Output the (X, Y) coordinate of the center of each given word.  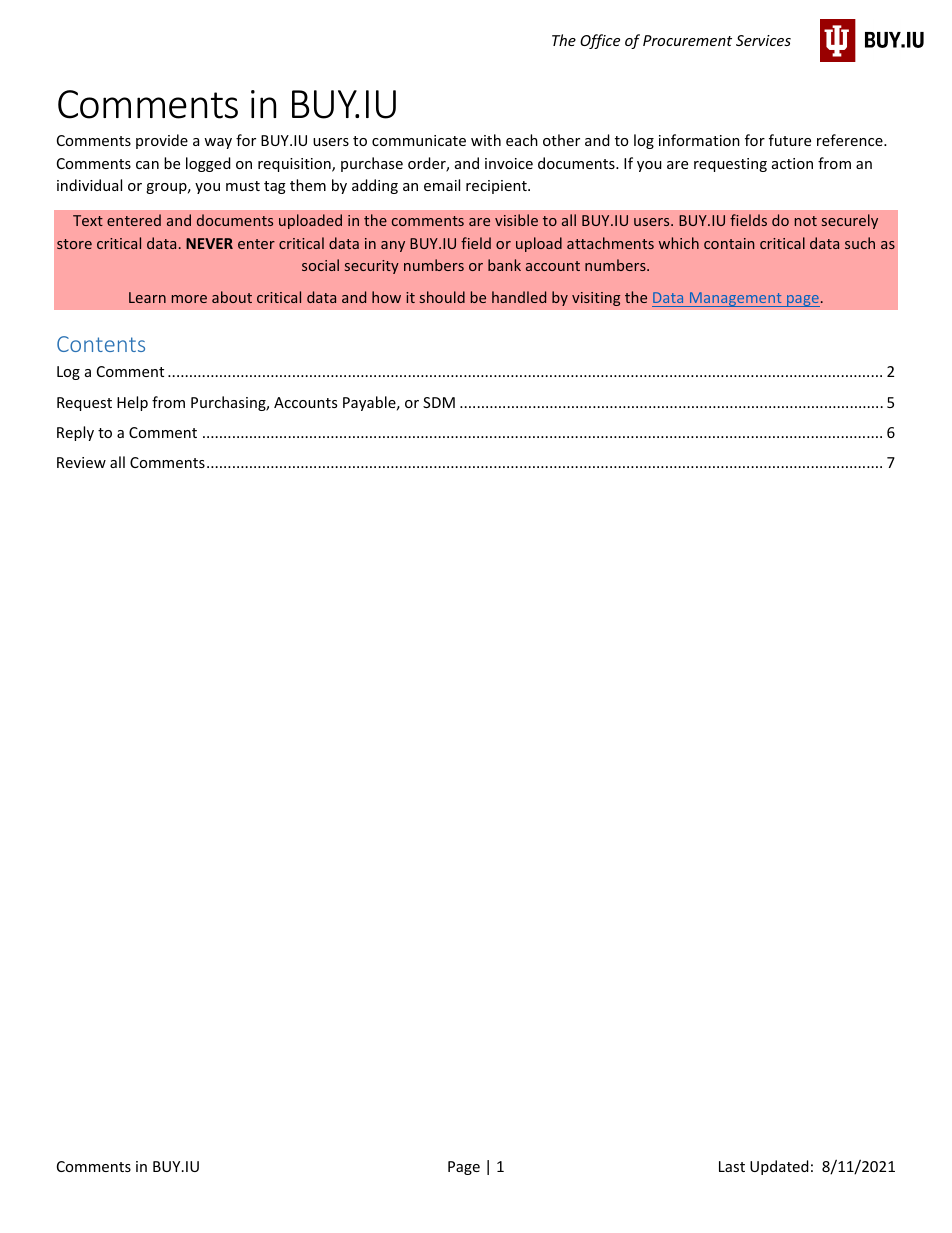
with (486, 140)
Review (81, 462)
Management (735, 299)
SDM (439, 402)
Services (763, 40)
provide (162, 141)
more (189, 299)
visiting (596, 299)
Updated (779, 1167)
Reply (75, 433)
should (442, 297)
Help (132, 403)
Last (732, 1166)
